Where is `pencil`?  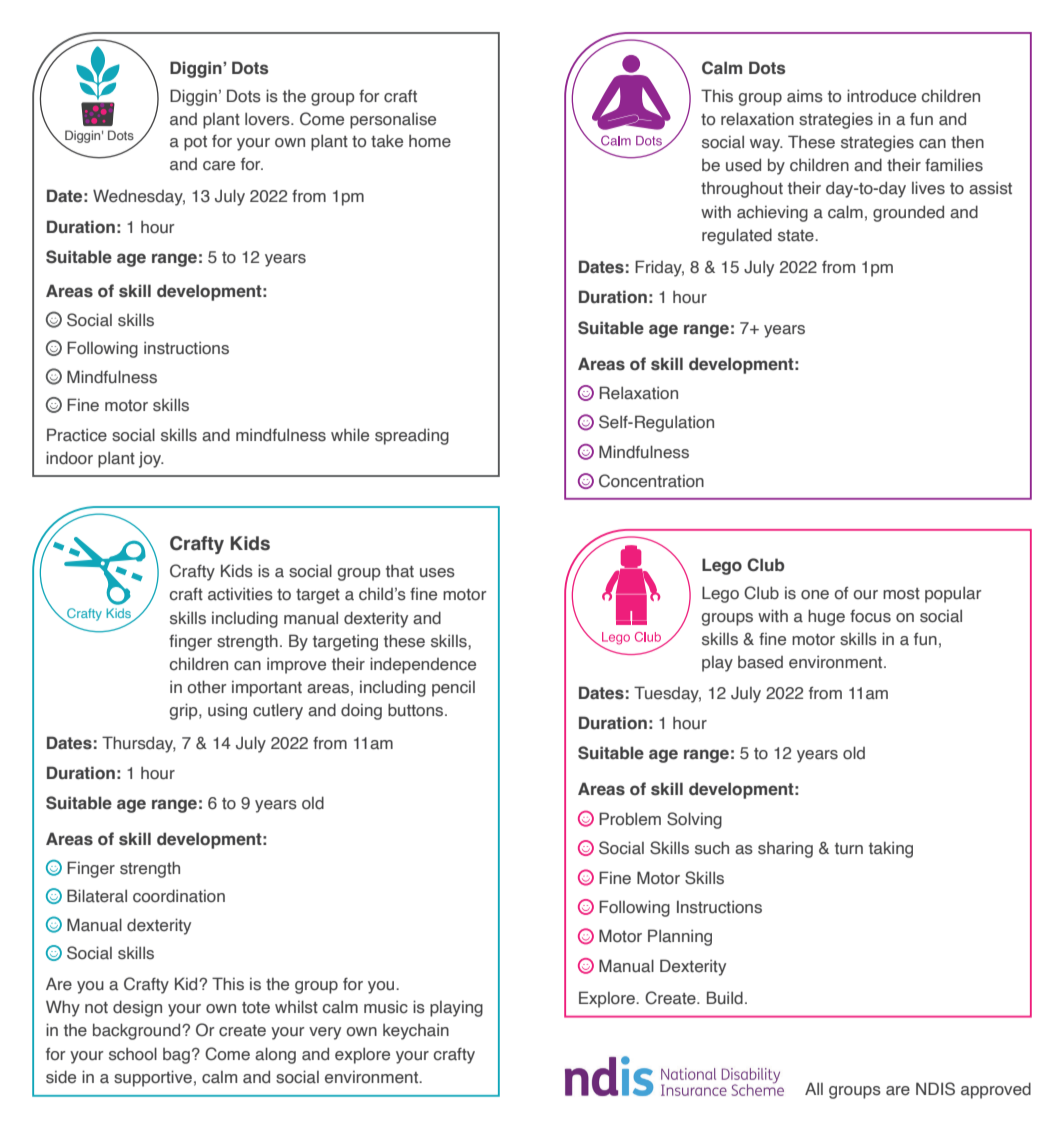
pencil is located at coordinates (453, 689).
